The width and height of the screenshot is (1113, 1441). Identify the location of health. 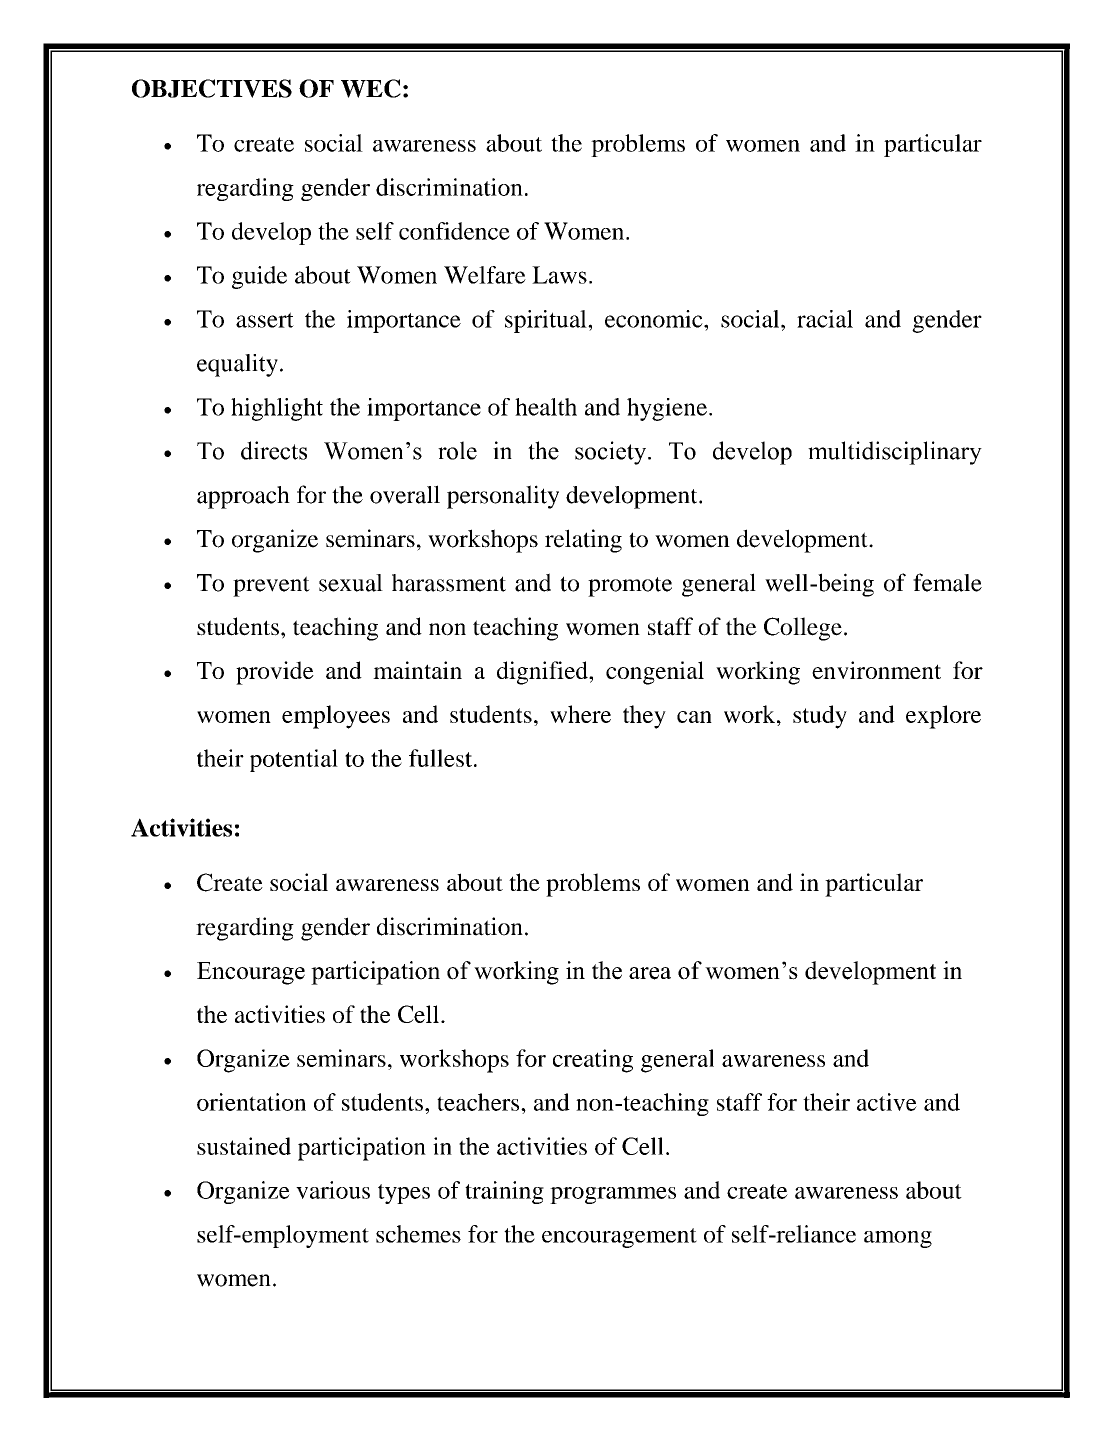
(546, 407).
